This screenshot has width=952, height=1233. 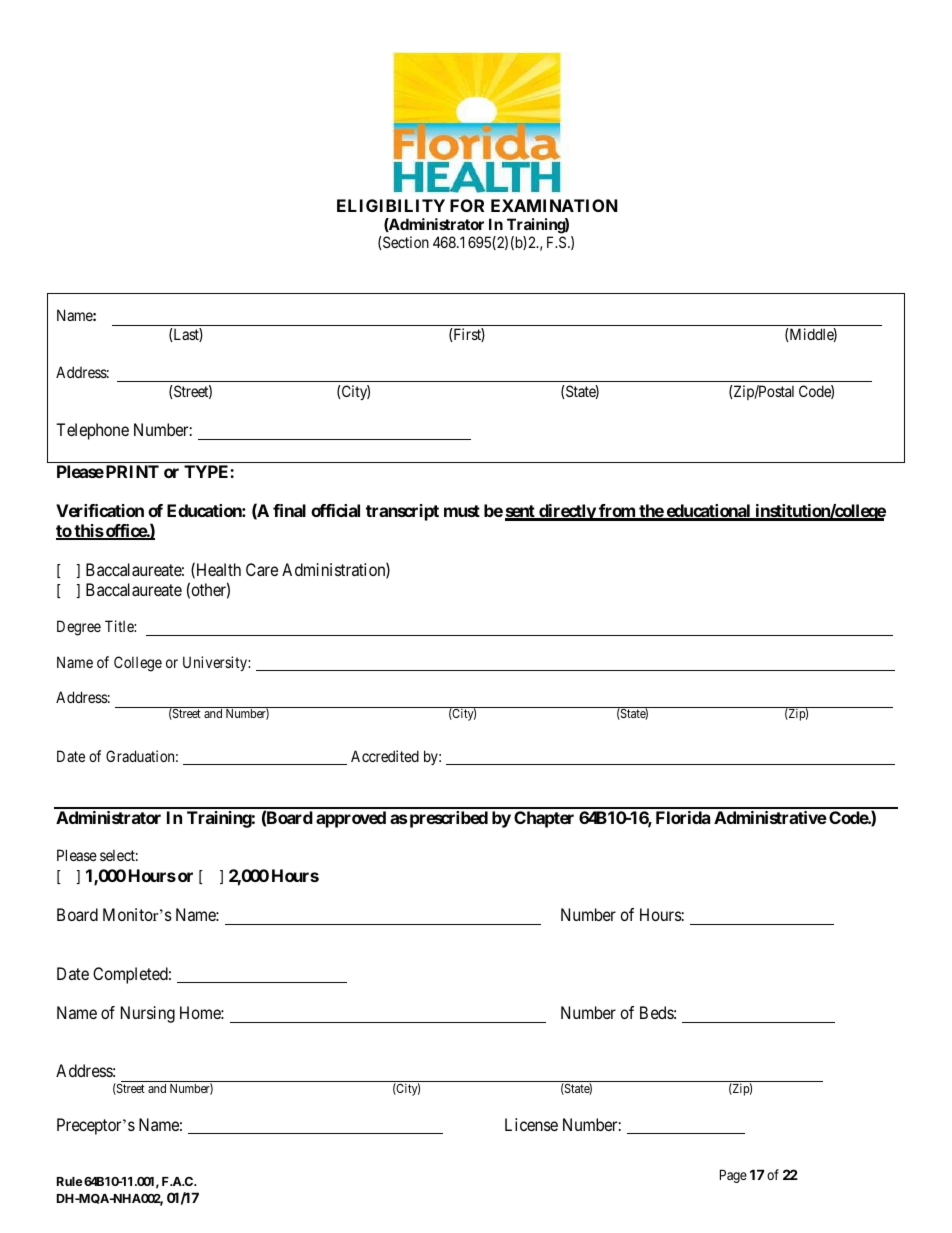 What do you see at coordinates (554, 205) in the screenshot?
I see `EXAMINATION` at bounding box center [554, 205].
